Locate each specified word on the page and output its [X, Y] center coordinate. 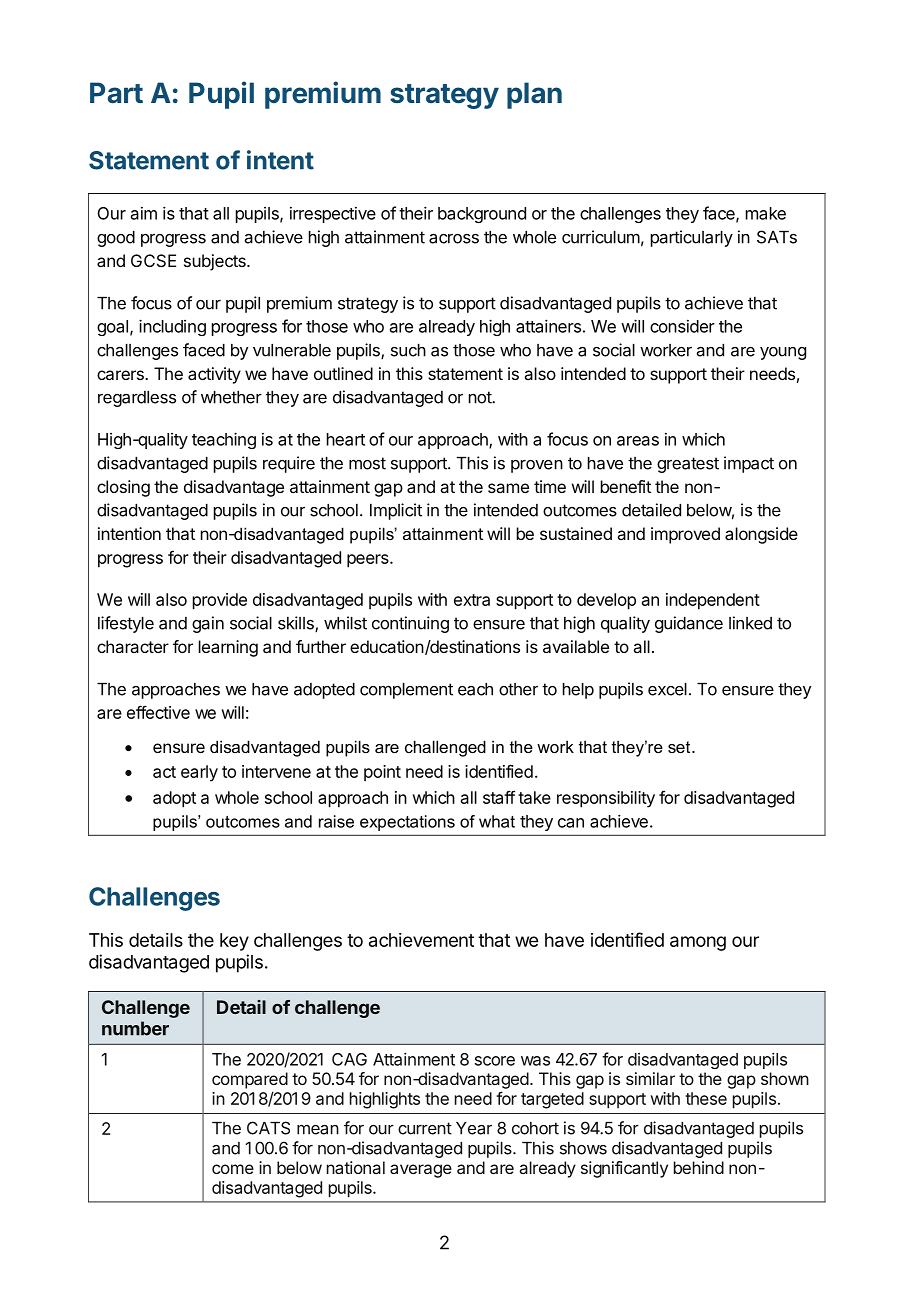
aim [144, 213]
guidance [689, 624]
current [425, 1128]
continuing [410, 624]
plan [534, 95]
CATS [268, 1128]
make [766, 213]
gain [208, 624]
